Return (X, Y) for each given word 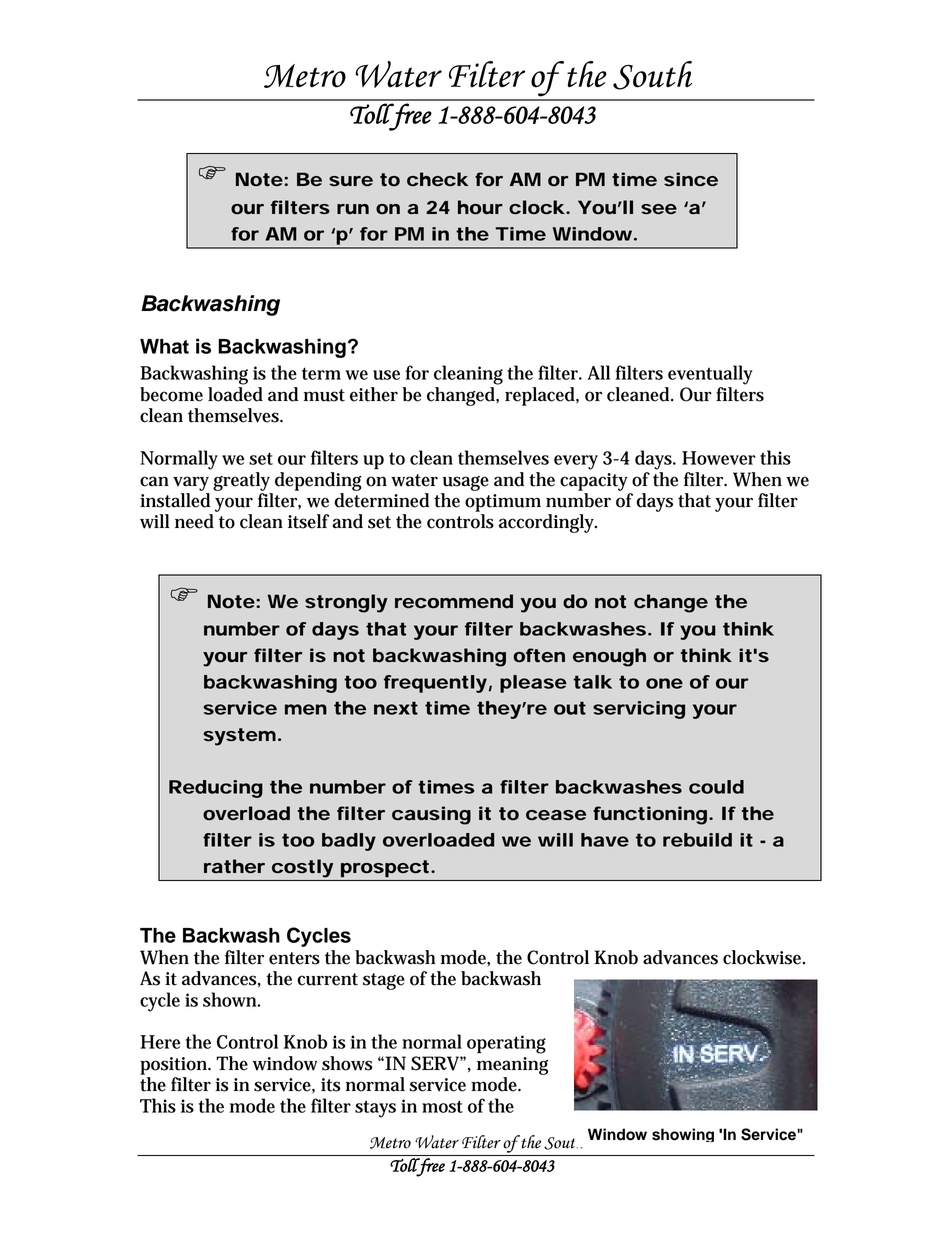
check (437, 179)
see (659, 209)
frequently (435, 684)
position (174, 1066)
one (664, 683)
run (353, 209)
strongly (346, 603)
